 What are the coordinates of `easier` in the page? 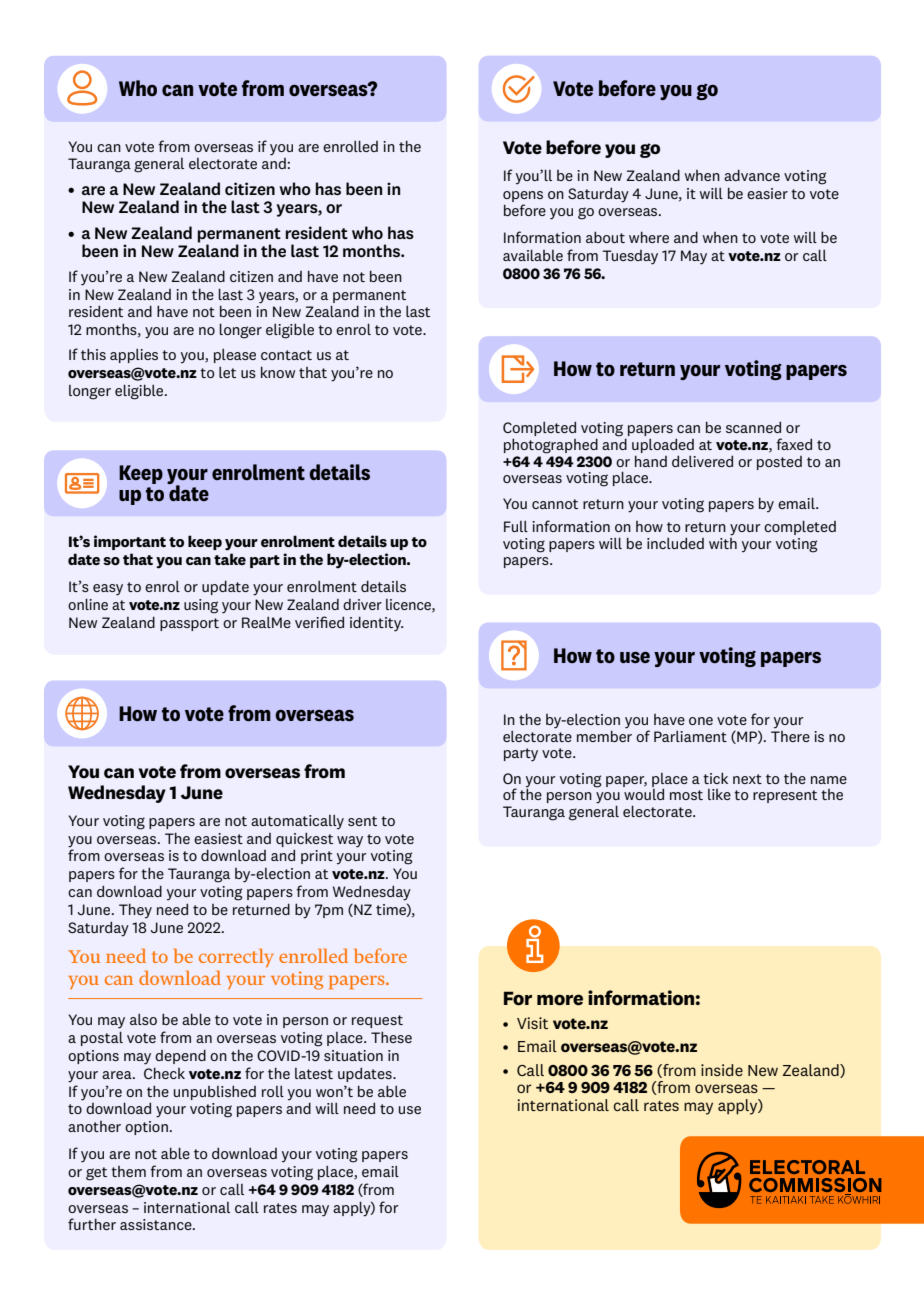 It's located at (767, 193).
